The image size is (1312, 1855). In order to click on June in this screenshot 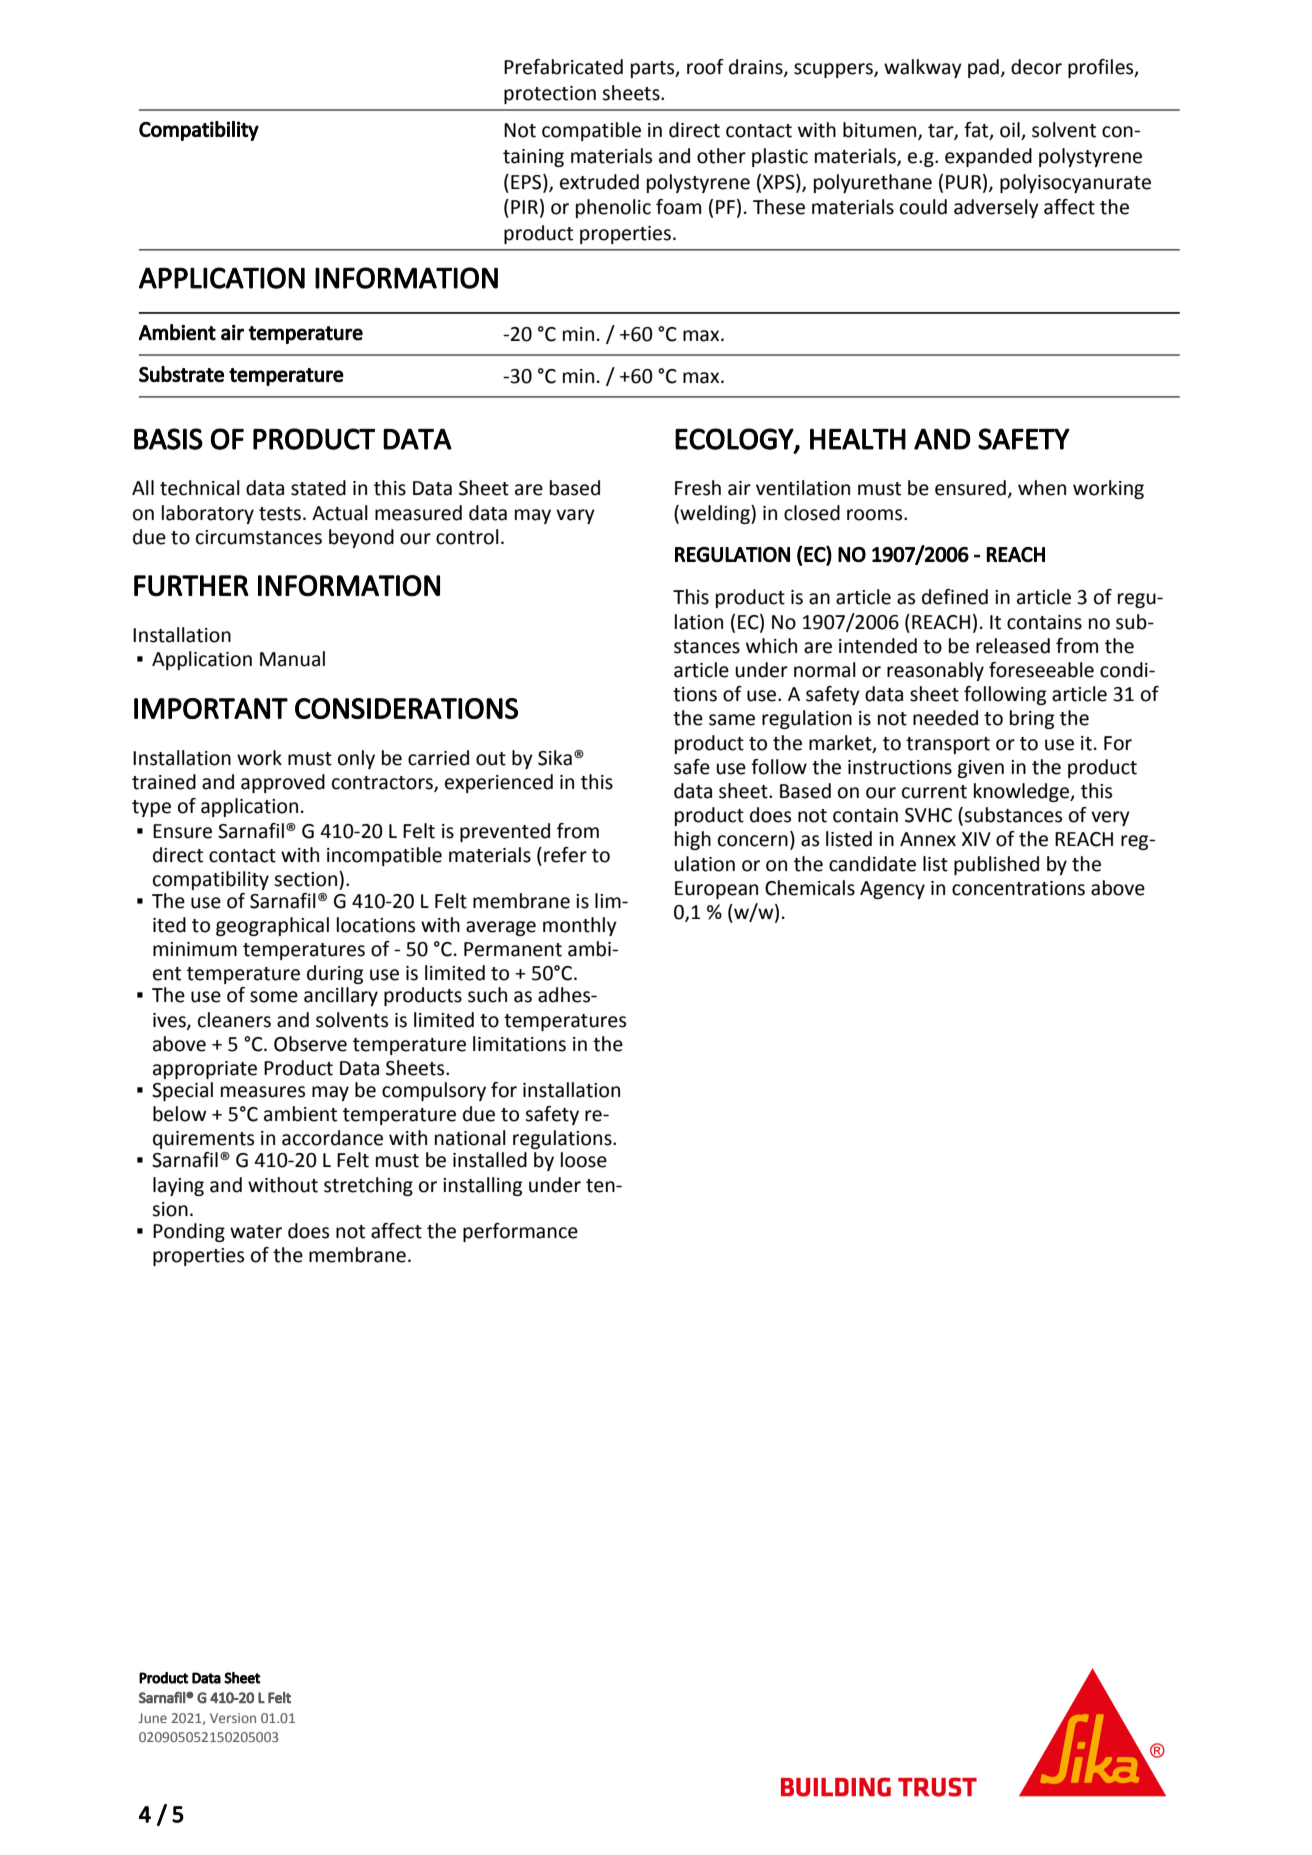, I will do `click(153, 1718)`.
